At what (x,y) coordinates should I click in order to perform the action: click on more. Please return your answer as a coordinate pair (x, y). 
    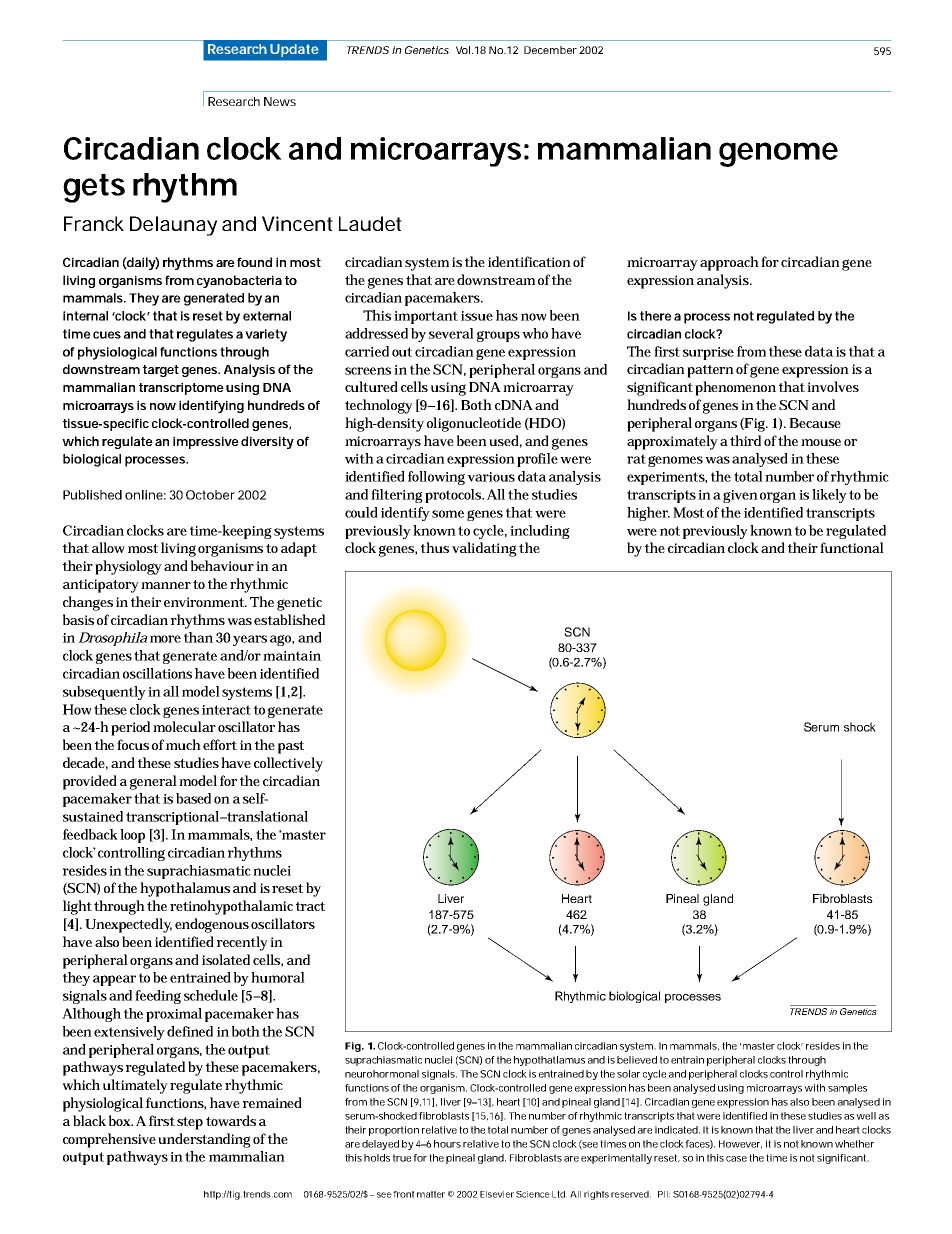
    Looking at the image, I should click on (165, 639).
